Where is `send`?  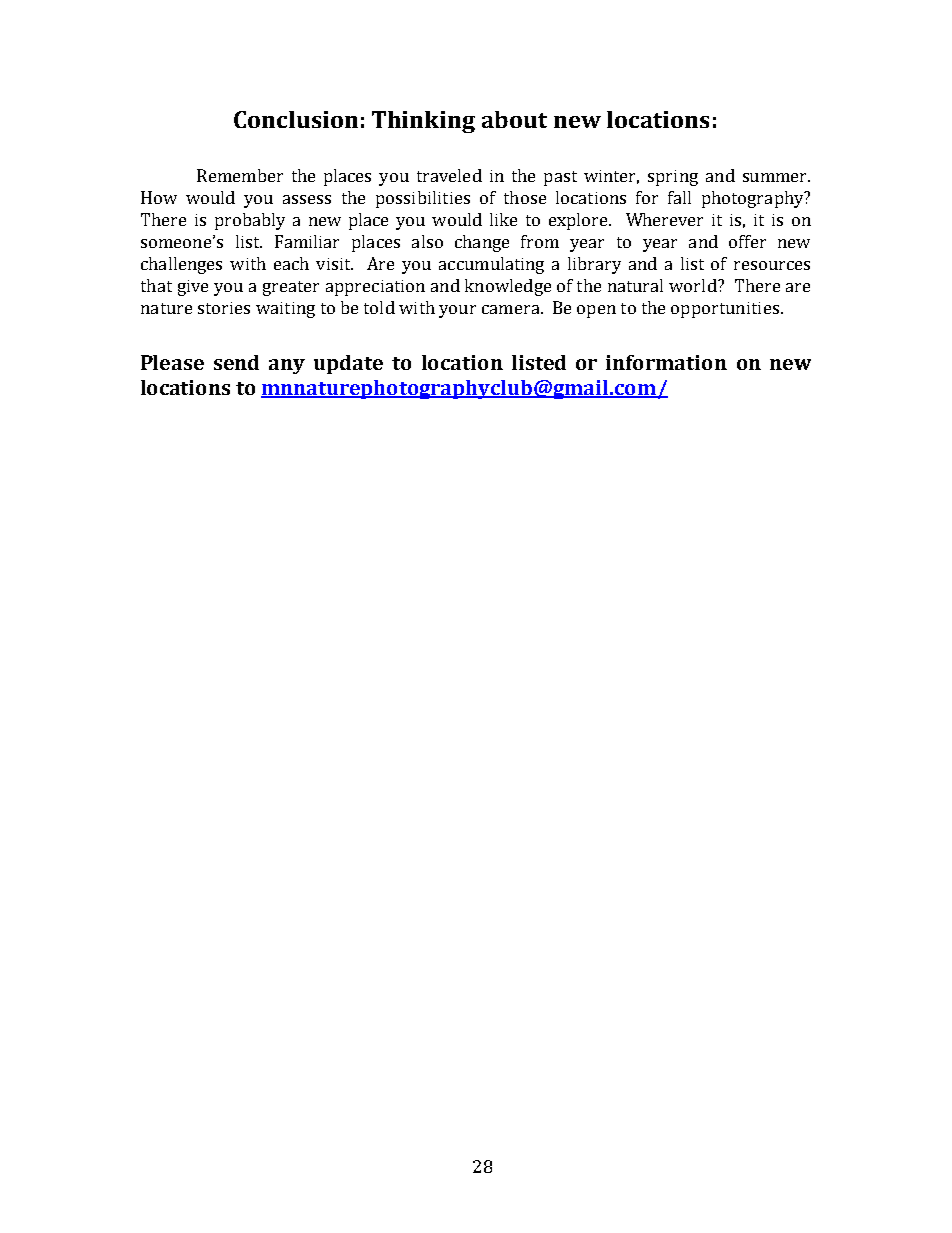 send is located at coordinates (236, 362).
